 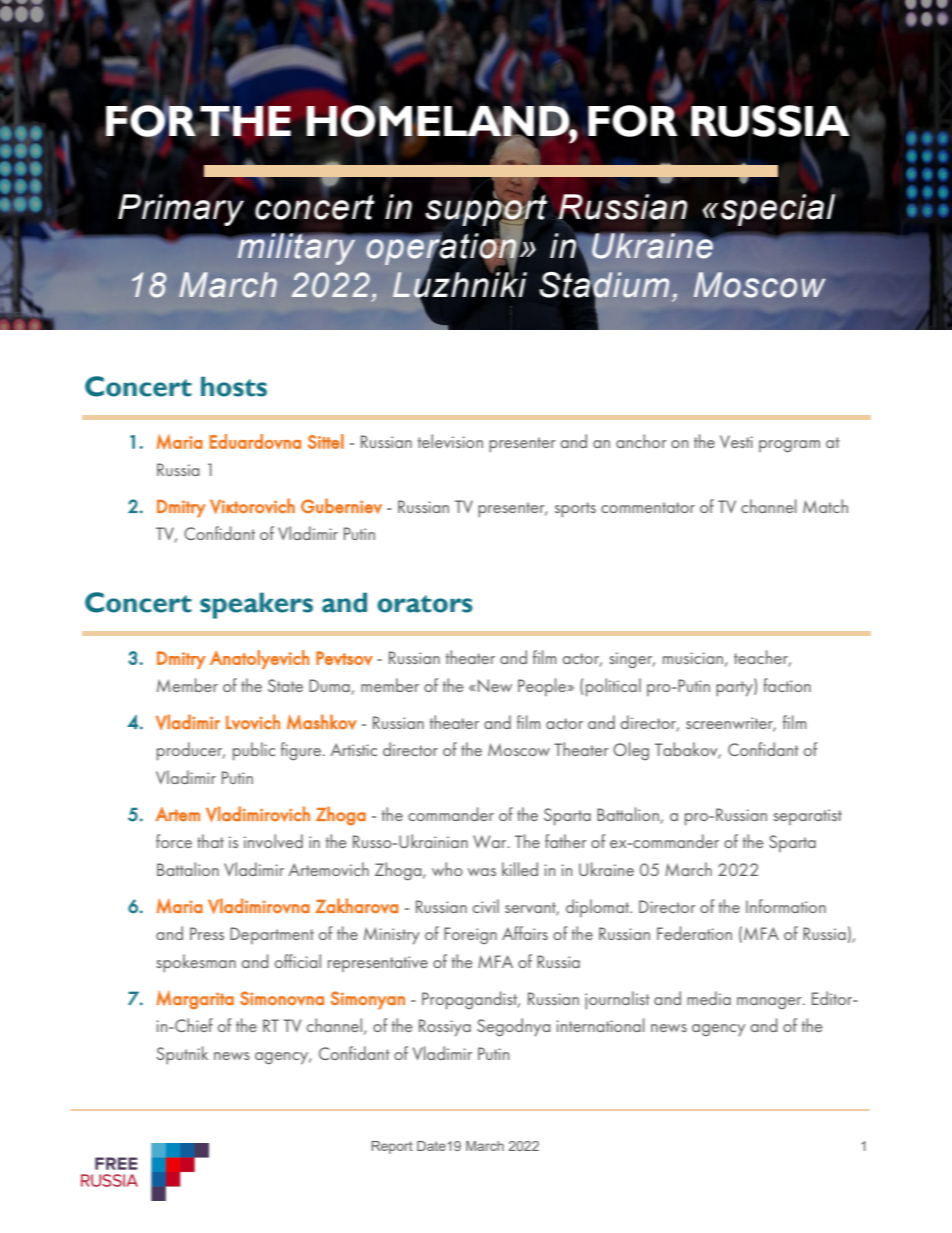 I want to click on speakers, so click(x=256, y=605).
